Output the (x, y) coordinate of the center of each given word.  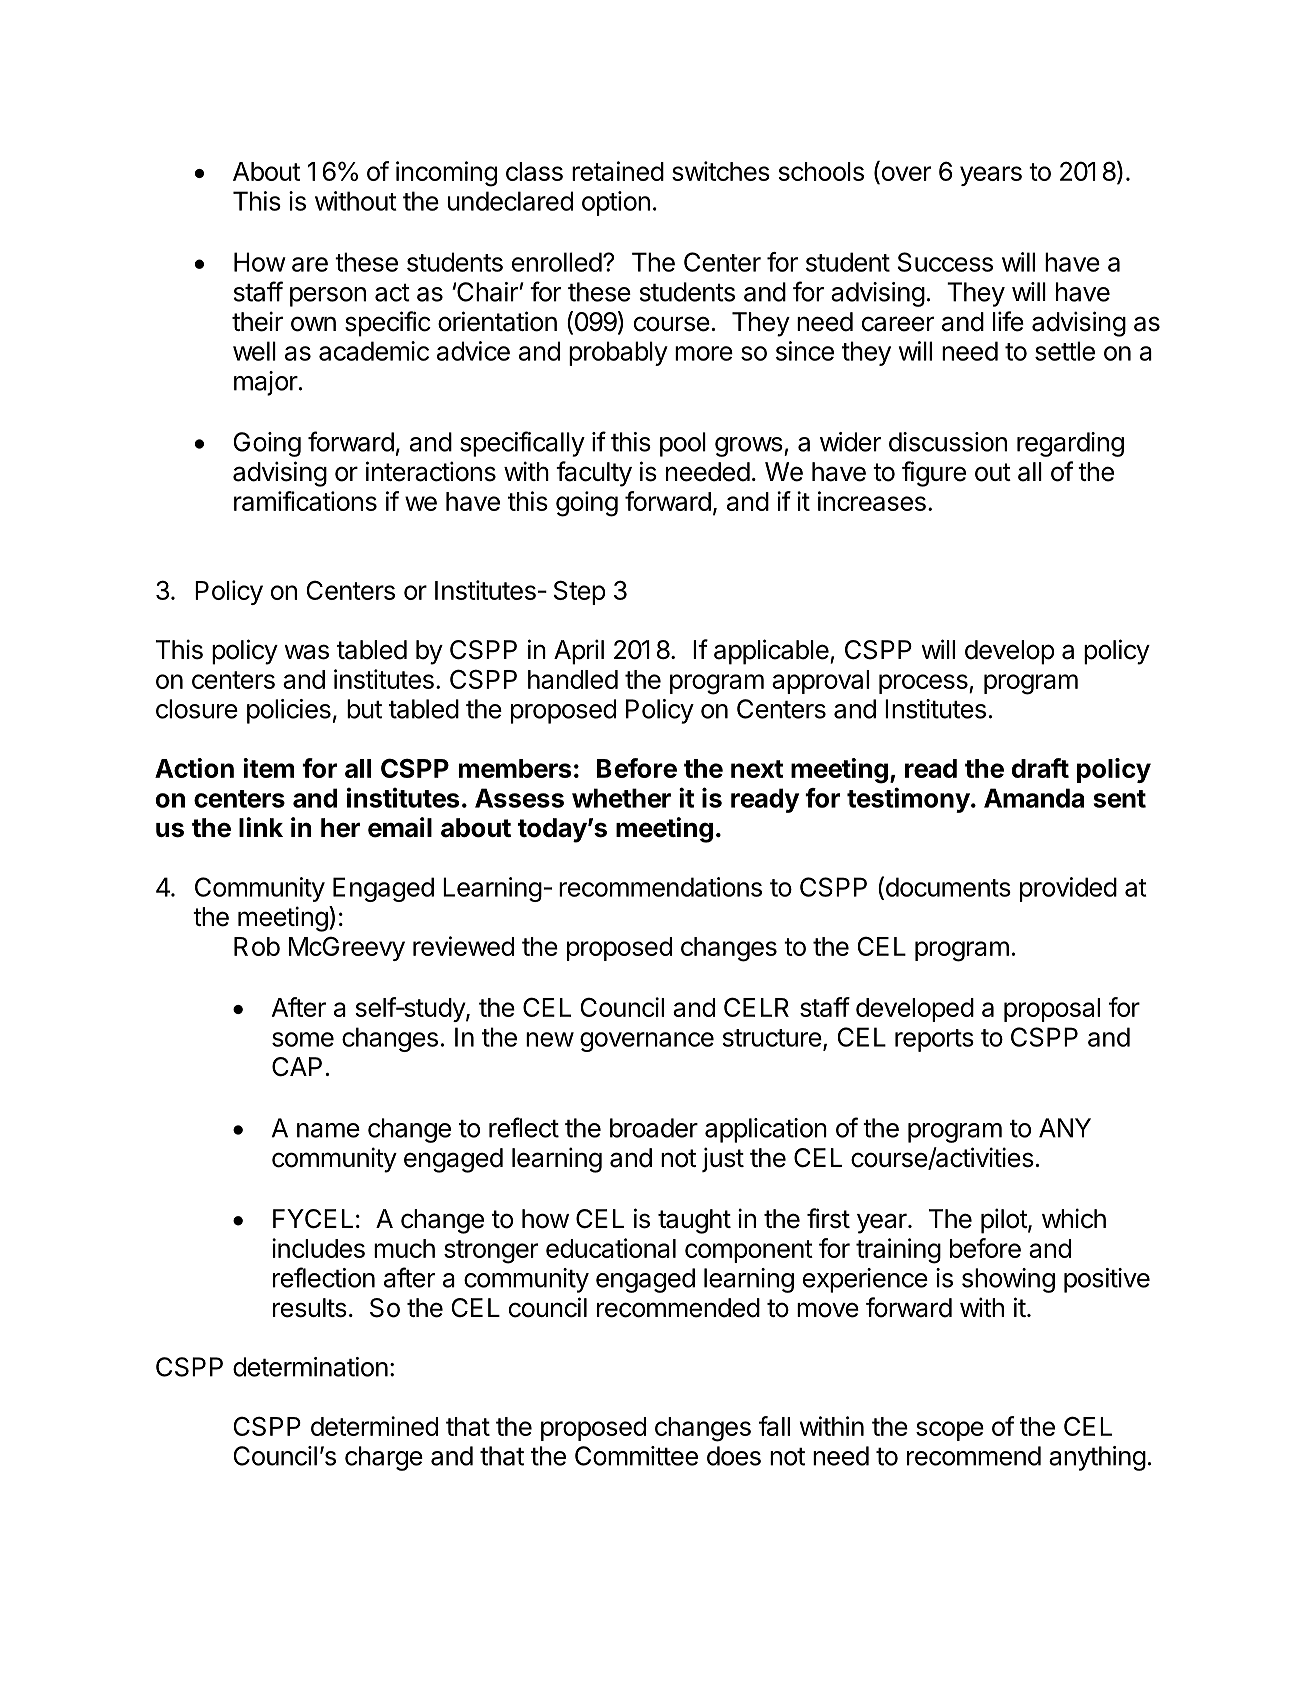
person (328, 297)
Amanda (1034, 798)
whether (621, 798)
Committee (636, 1456)
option (616, 203)
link (261, 827)
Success (945, 262)
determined (374, 1426)
